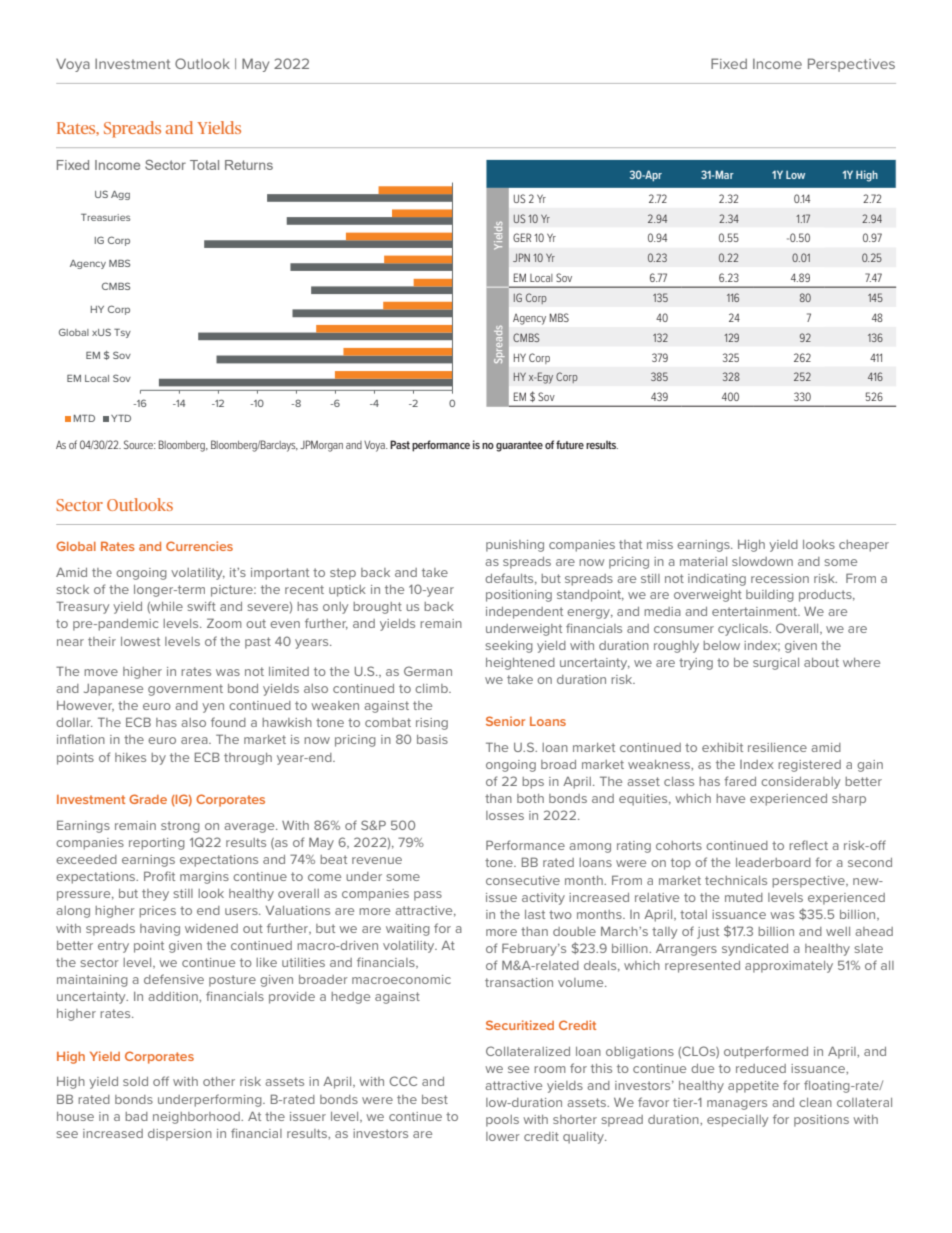 The image size is (952, 1233). What do you see at coordinates (120, 195) in the image?
I see `Agg` at bounding box center [120, 195].
